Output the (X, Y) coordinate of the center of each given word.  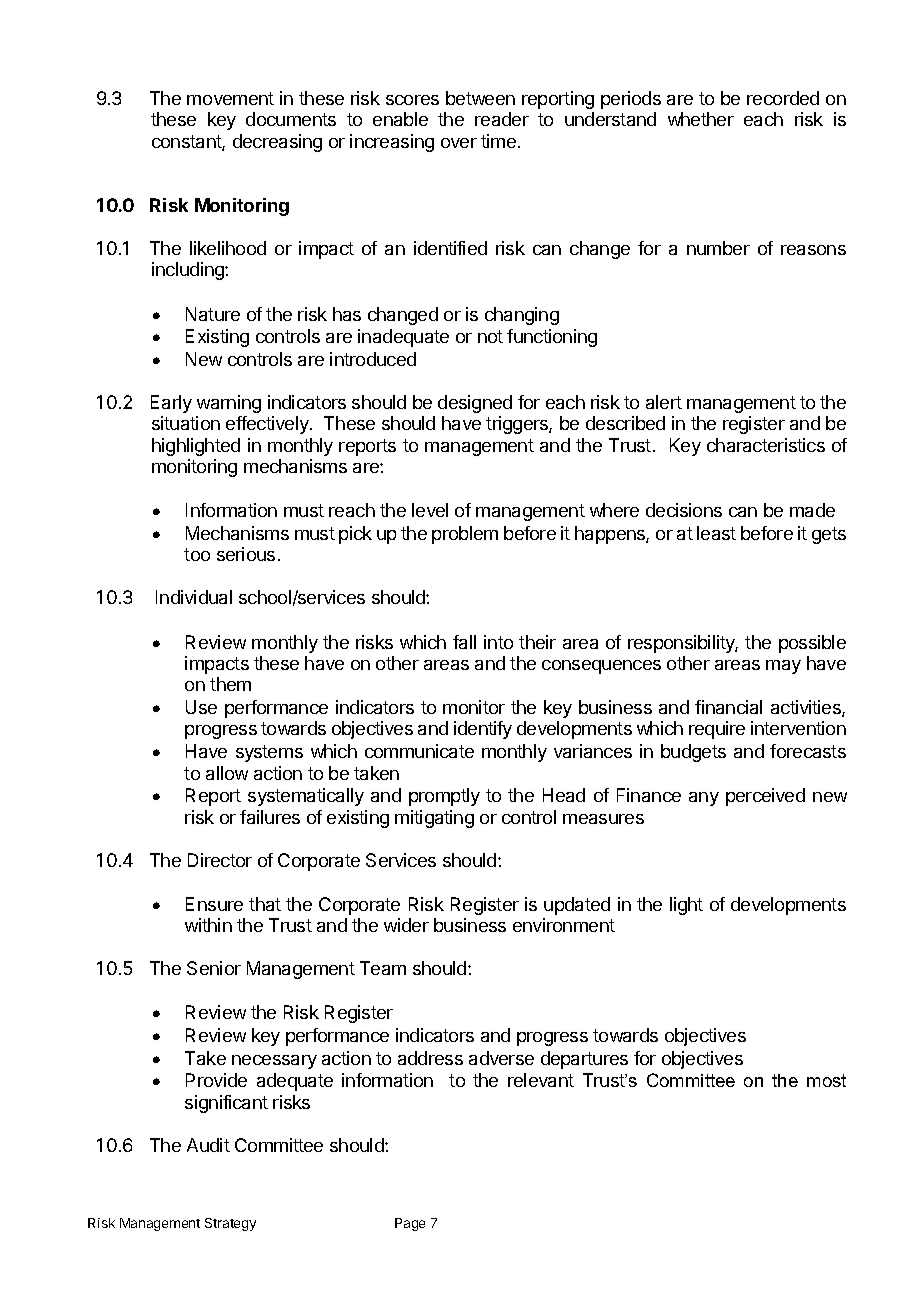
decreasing (277, 143)
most (826, 1080)
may (783, 667)
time (498, 141)
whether (701, 119)
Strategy (230, 1224)
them (230, 684)
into (498, 642)
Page (410, 1224)
